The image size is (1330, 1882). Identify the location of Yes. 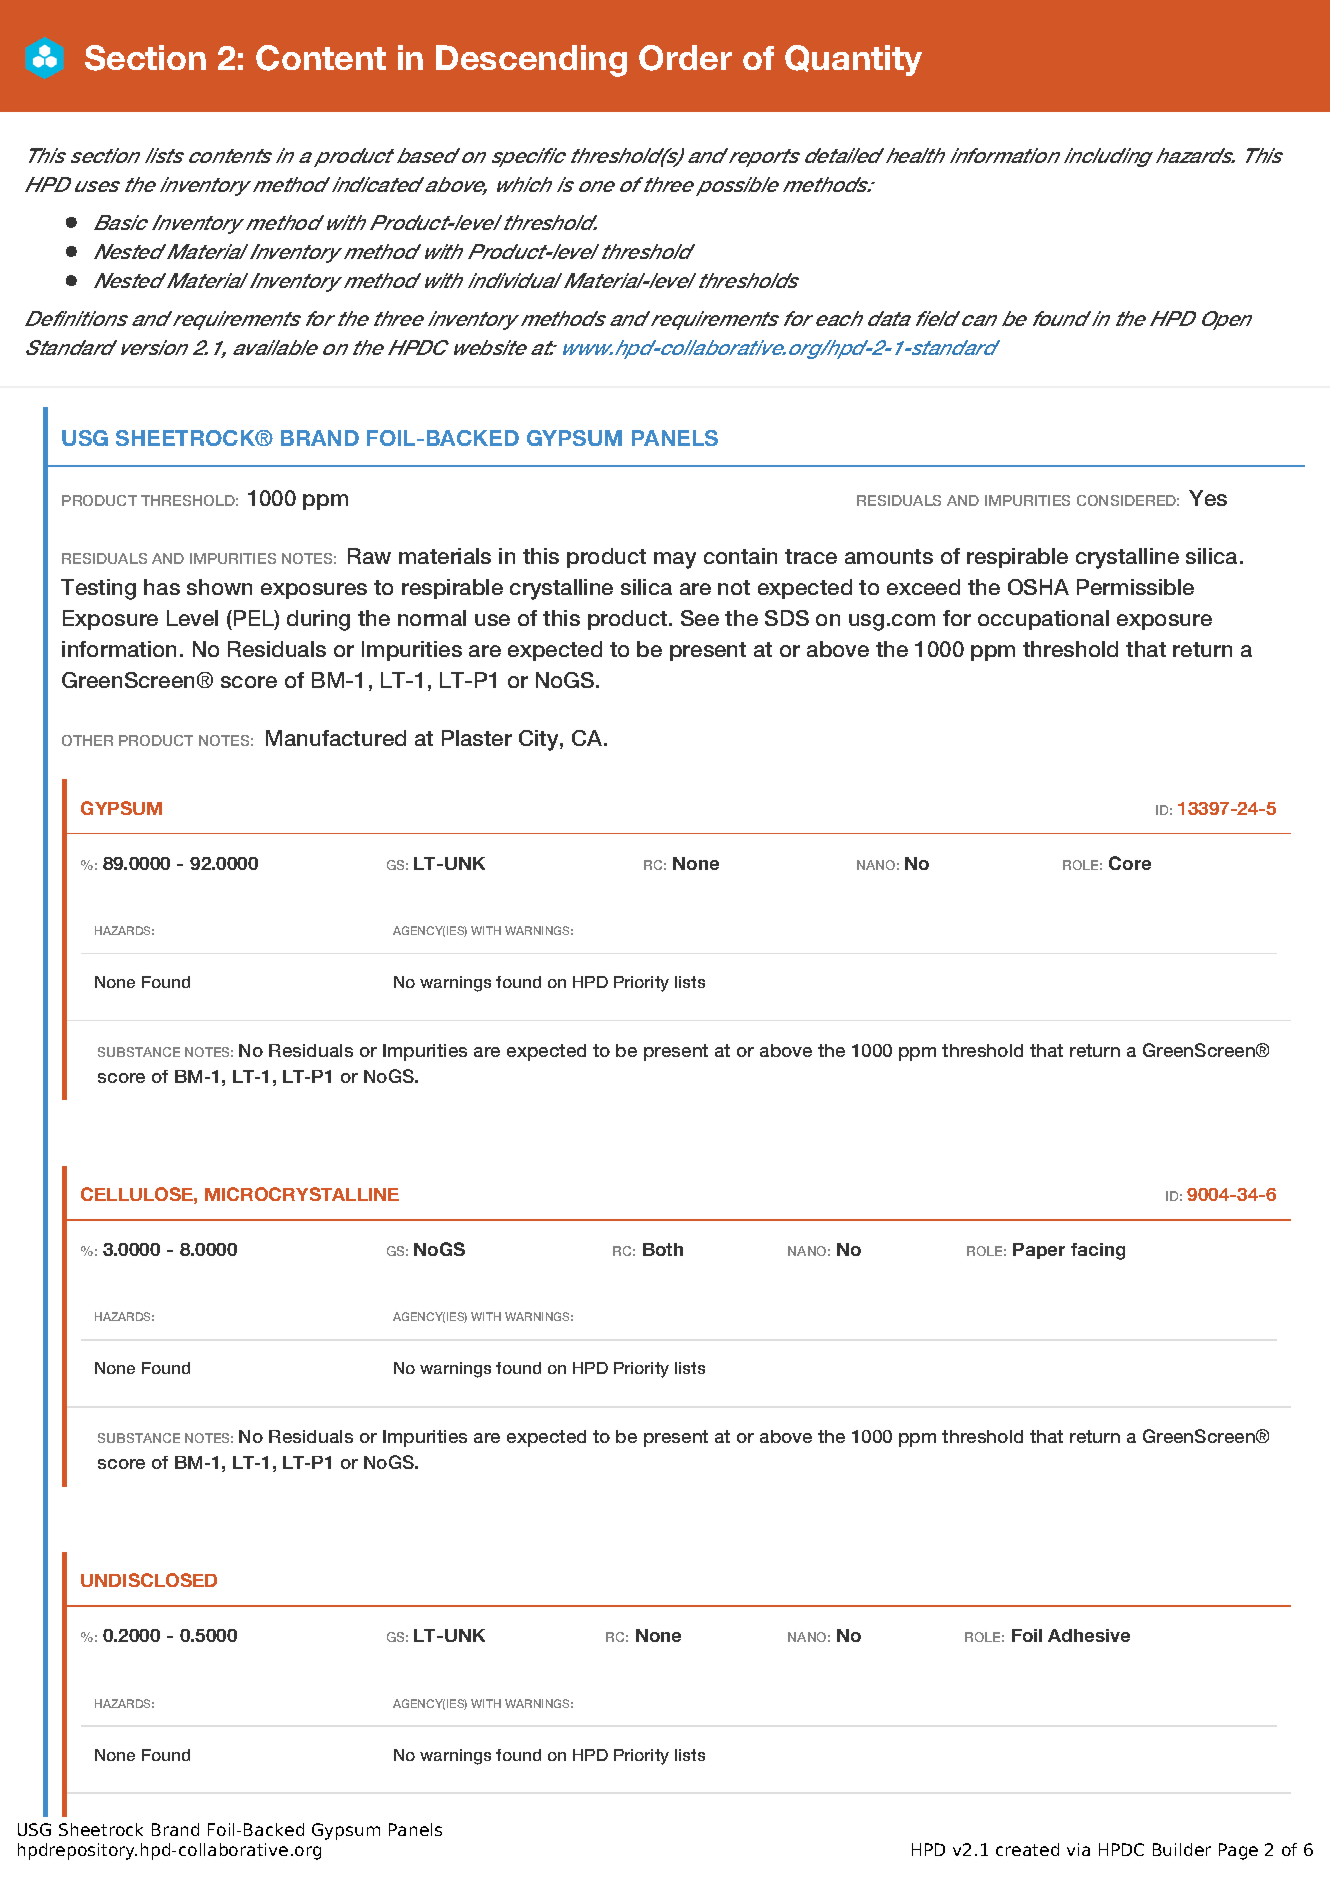
(1208, 498).
